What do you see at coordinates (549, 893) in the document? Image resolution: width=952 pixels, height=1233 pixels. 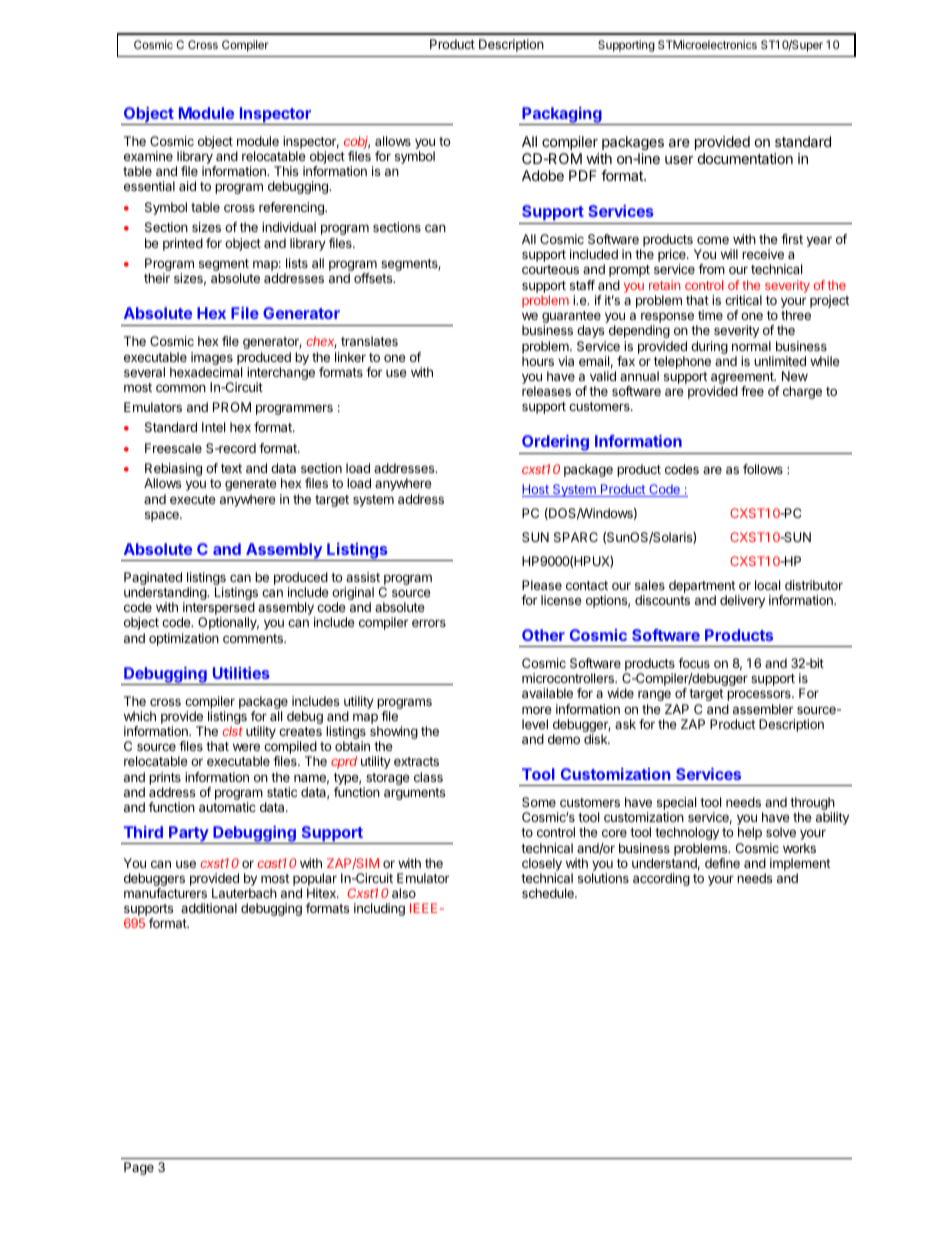 I see `schedule` at bounding box center [549, 893].
